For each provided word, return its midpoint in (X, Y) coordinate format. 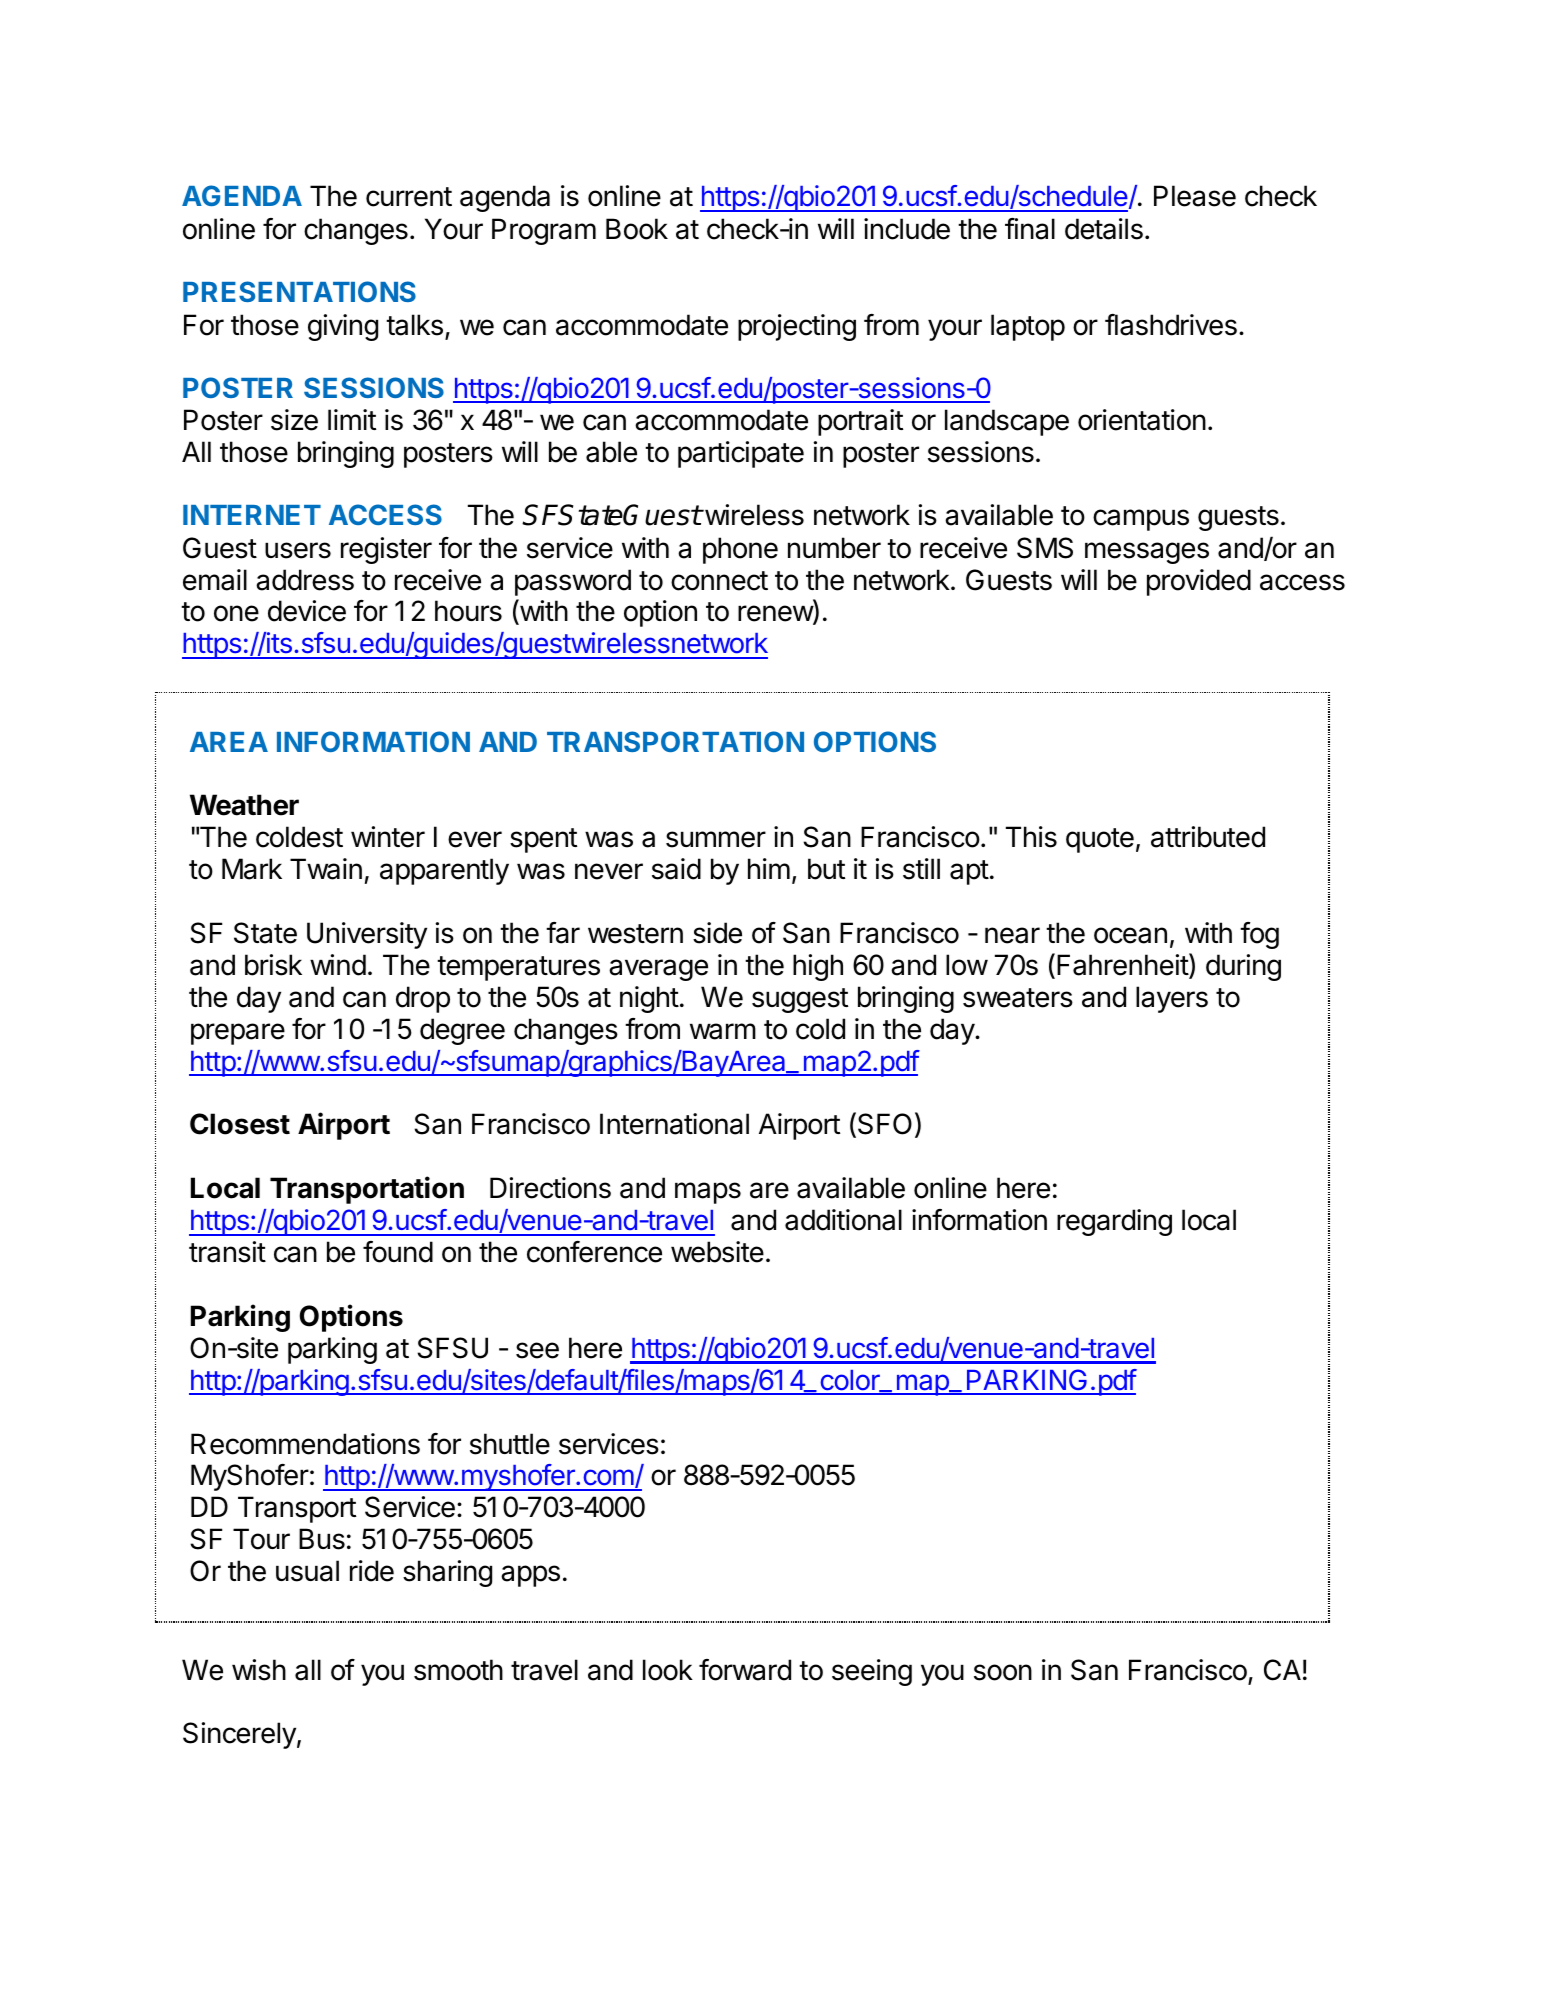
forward (745, 1670)
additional (843, 1220)
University (367, 935)
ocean (1130, 935)
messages (1147, 553)
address (305, 580)
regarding (1114, 1222)
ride (372, 1571)
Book (637, 229)
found (398, 1252)
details (1104, 229)
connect (719, 581)
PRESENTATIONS (299, 291)
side (717, 933)
